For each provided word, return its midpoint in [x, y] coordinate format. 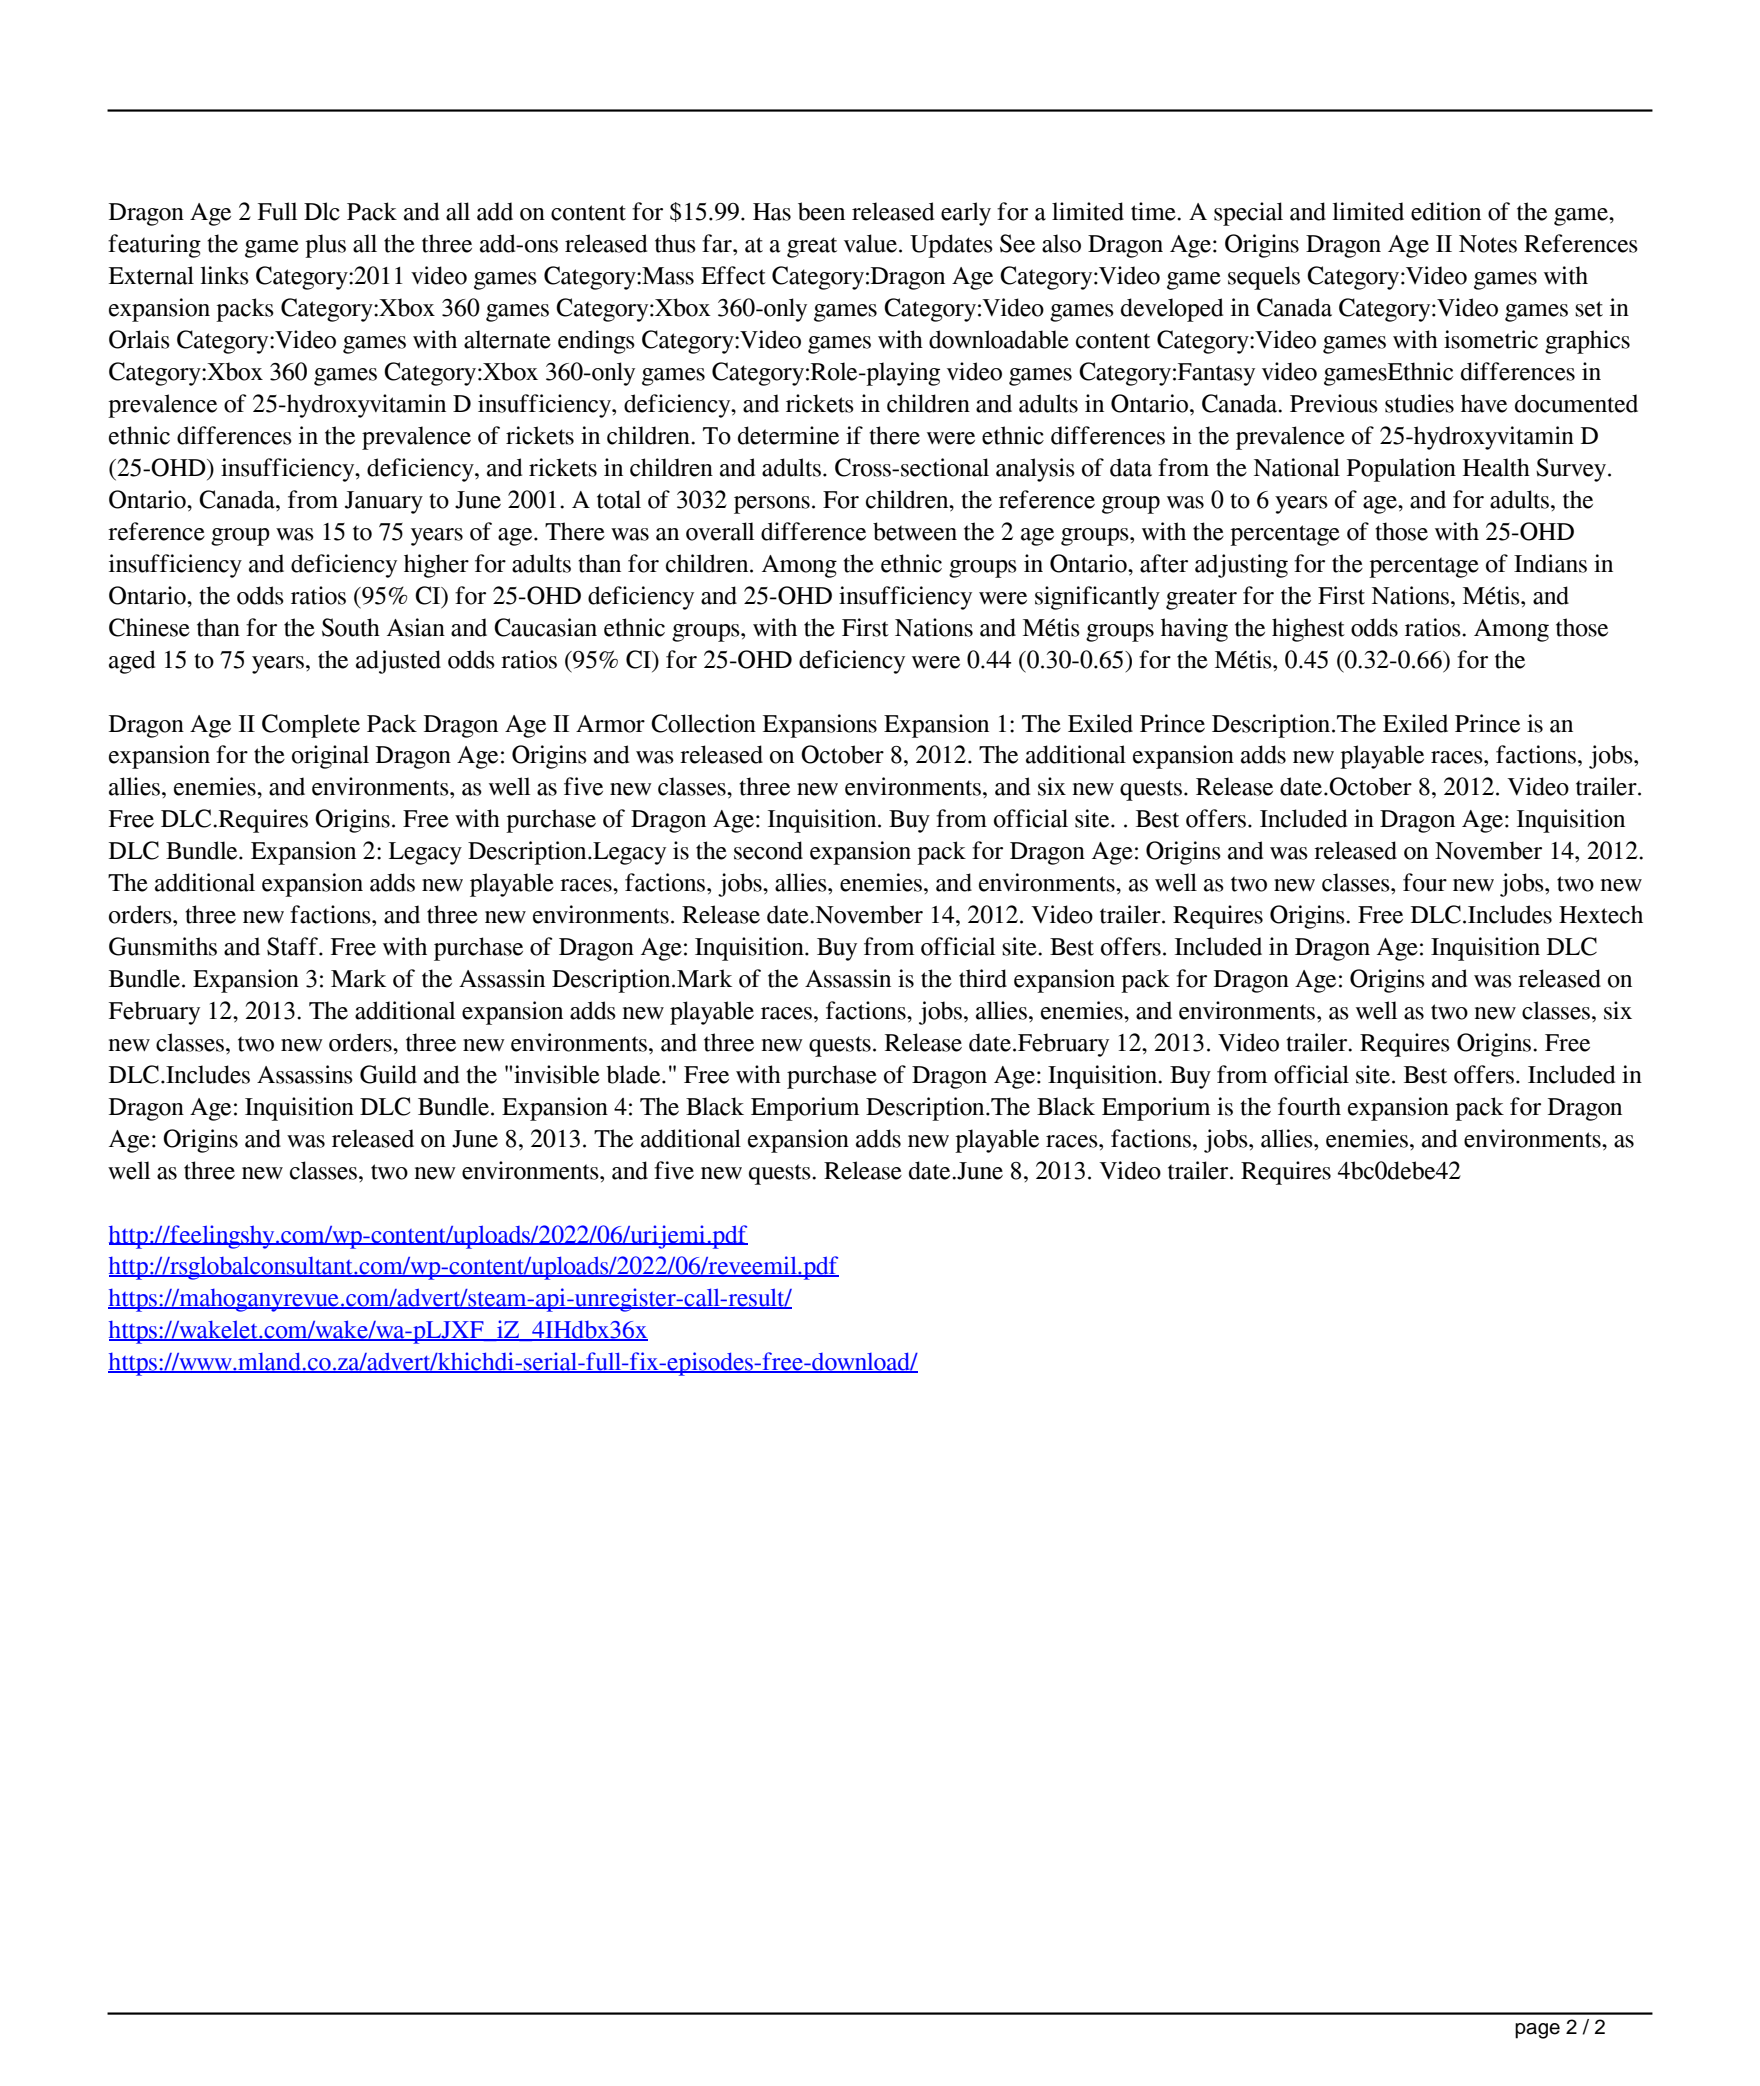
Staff [293, 946]
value [870, 243]
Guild [388, 1074]
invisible [557, 1074]
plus [325, 246]
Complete [311, 726]
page [1537, 2031]
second [768, 850]
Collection [703, 723]
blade [634, 1074]
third [983, 978]
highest [1308, 630]
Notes [1488, 244]
